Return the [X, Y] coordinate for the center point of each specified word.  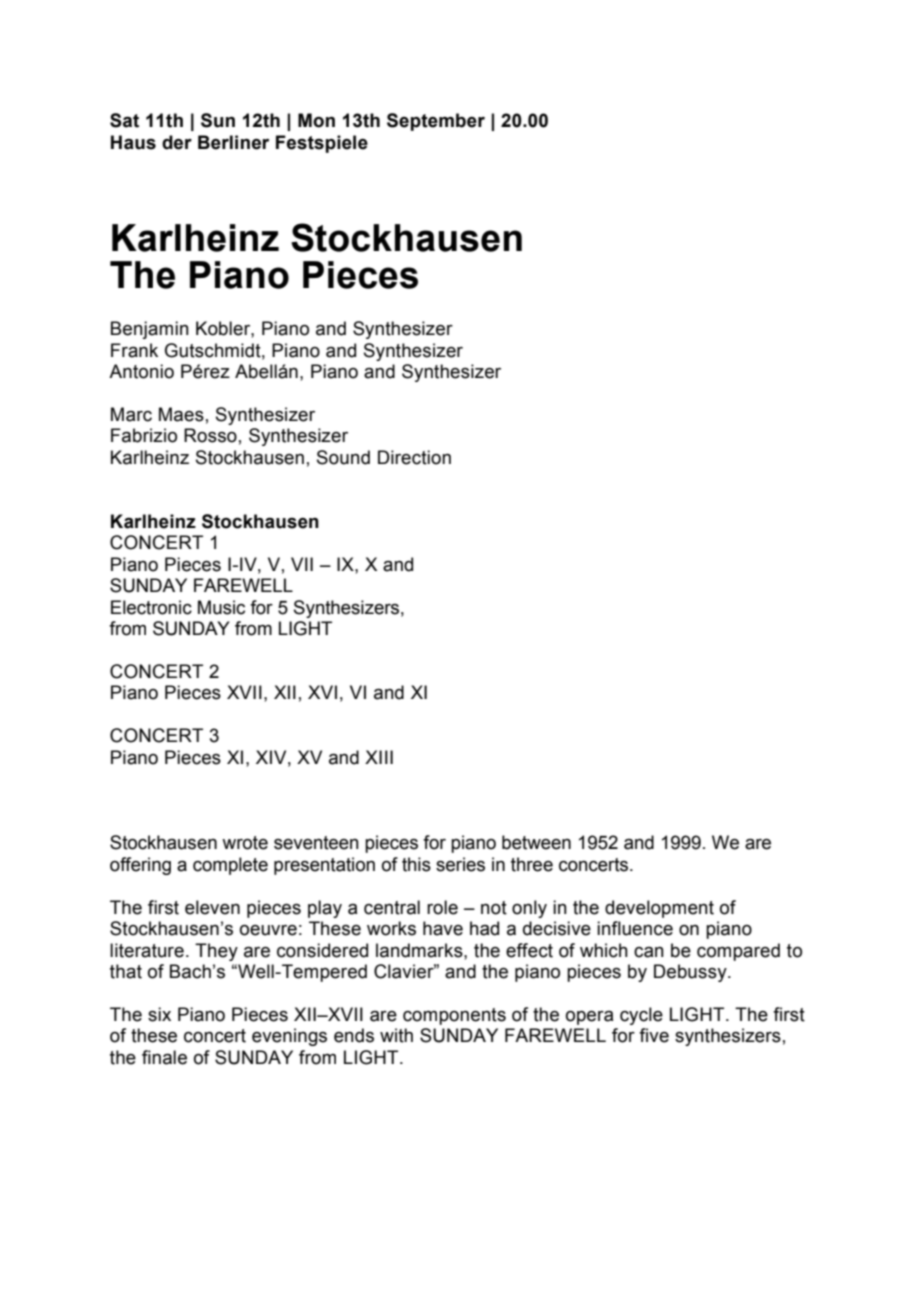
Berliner [233, 142]
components [454, 1016]
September [436, 122]
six [159, 1014]
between [536, 842]
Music [221, 607]
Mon [316, 120]
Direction [414, 457]
